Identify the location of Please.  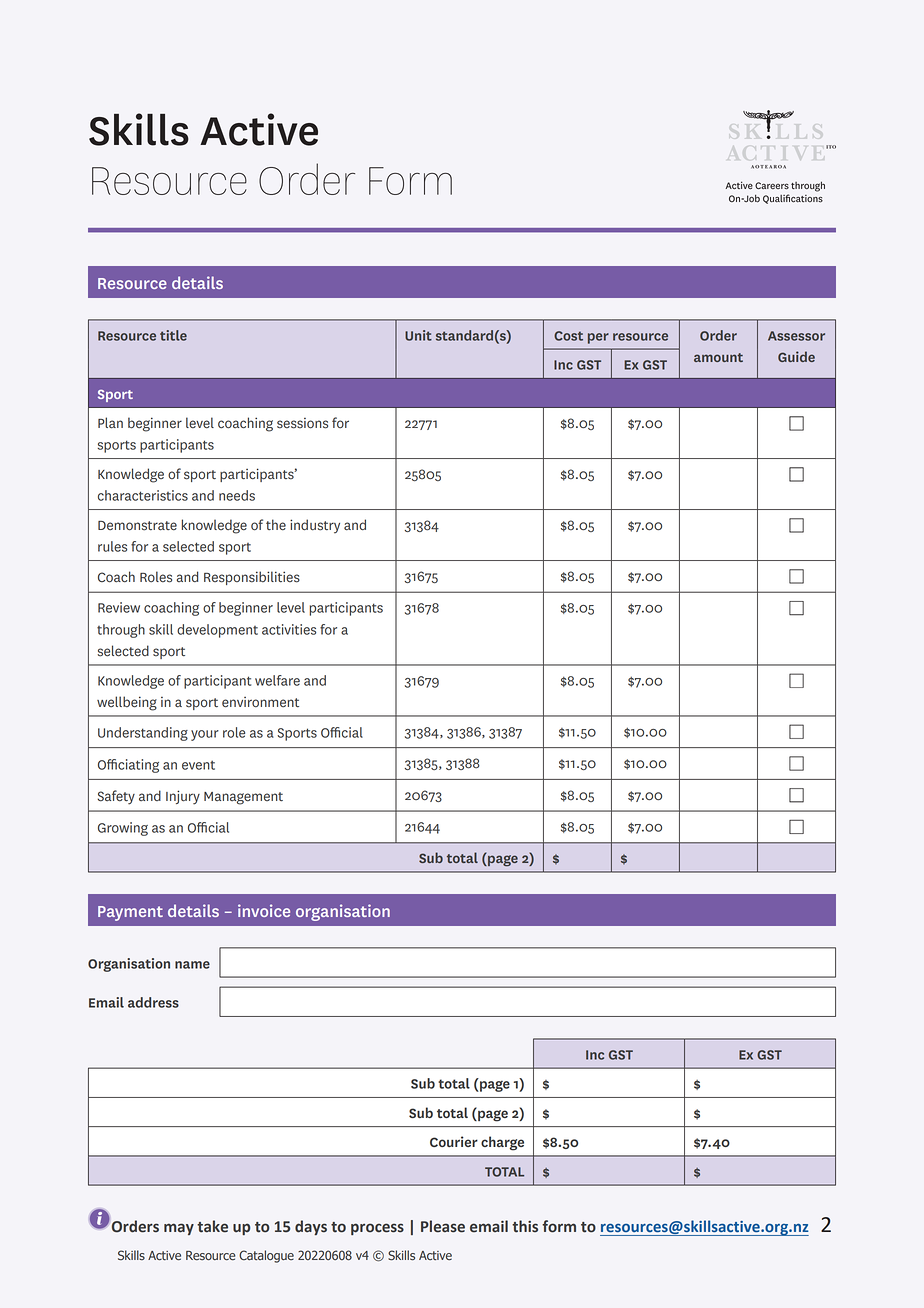
(443, 1226).
